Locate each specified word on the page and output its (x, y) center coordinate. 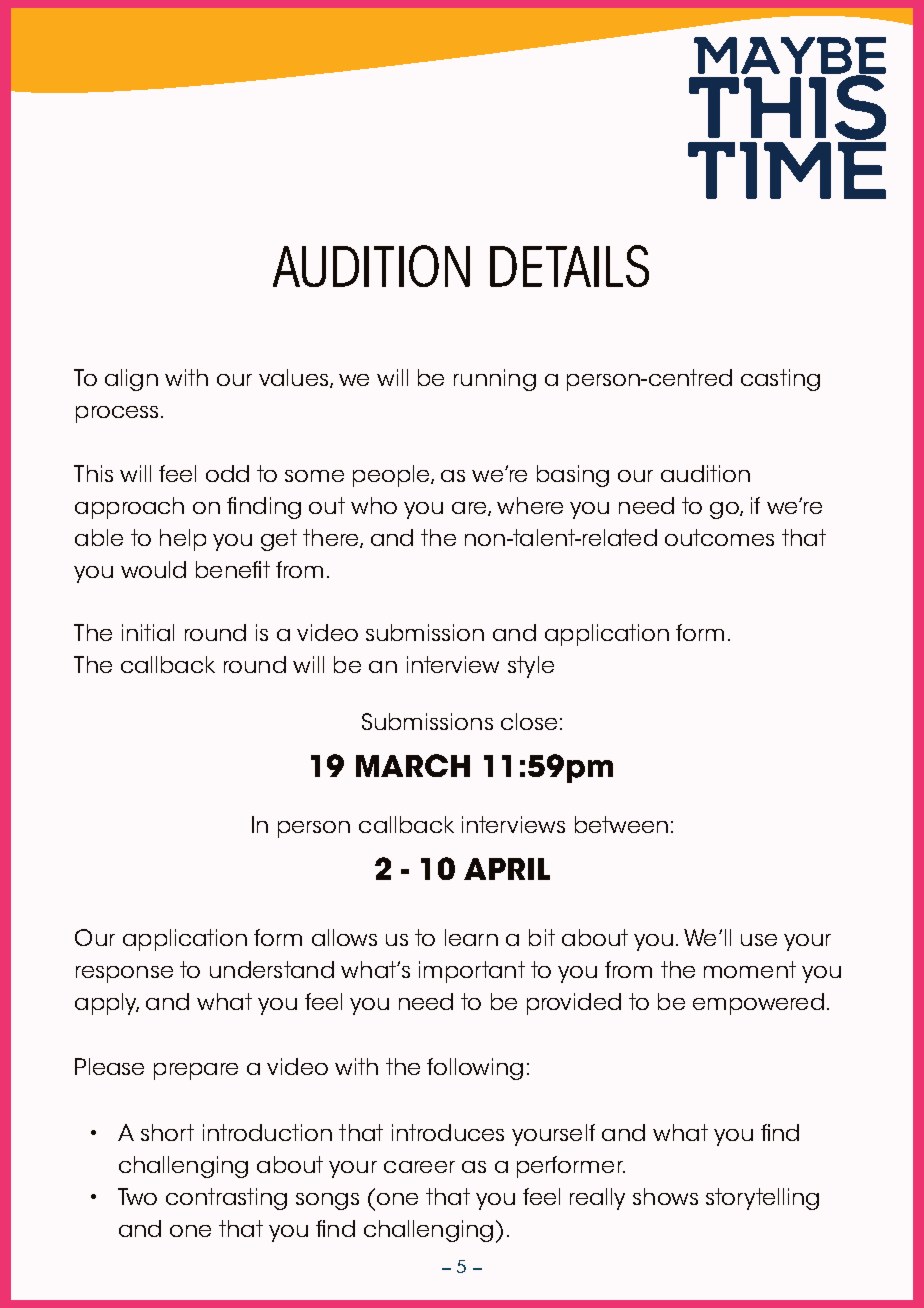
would (153, 569)
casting (780, 380)
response (124, 974)
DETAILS (569, 266)
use (759, 940)
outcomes (719, 537)
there (332, 538)
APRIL (507, 869)
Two (137, 1196)
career (419, 1167)
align (131, 380)
